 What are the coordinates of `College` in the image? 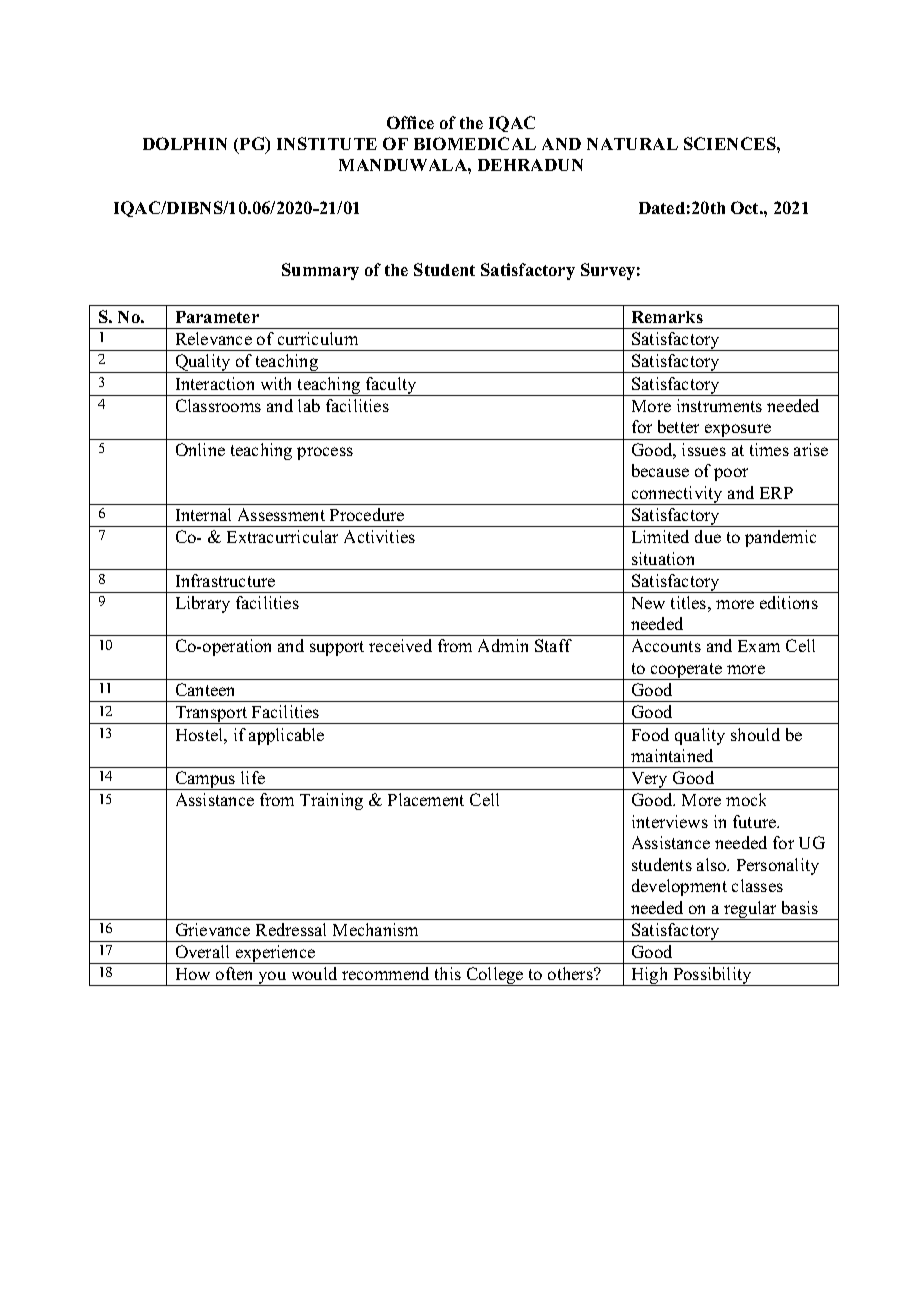 It's located at (495, 976).
